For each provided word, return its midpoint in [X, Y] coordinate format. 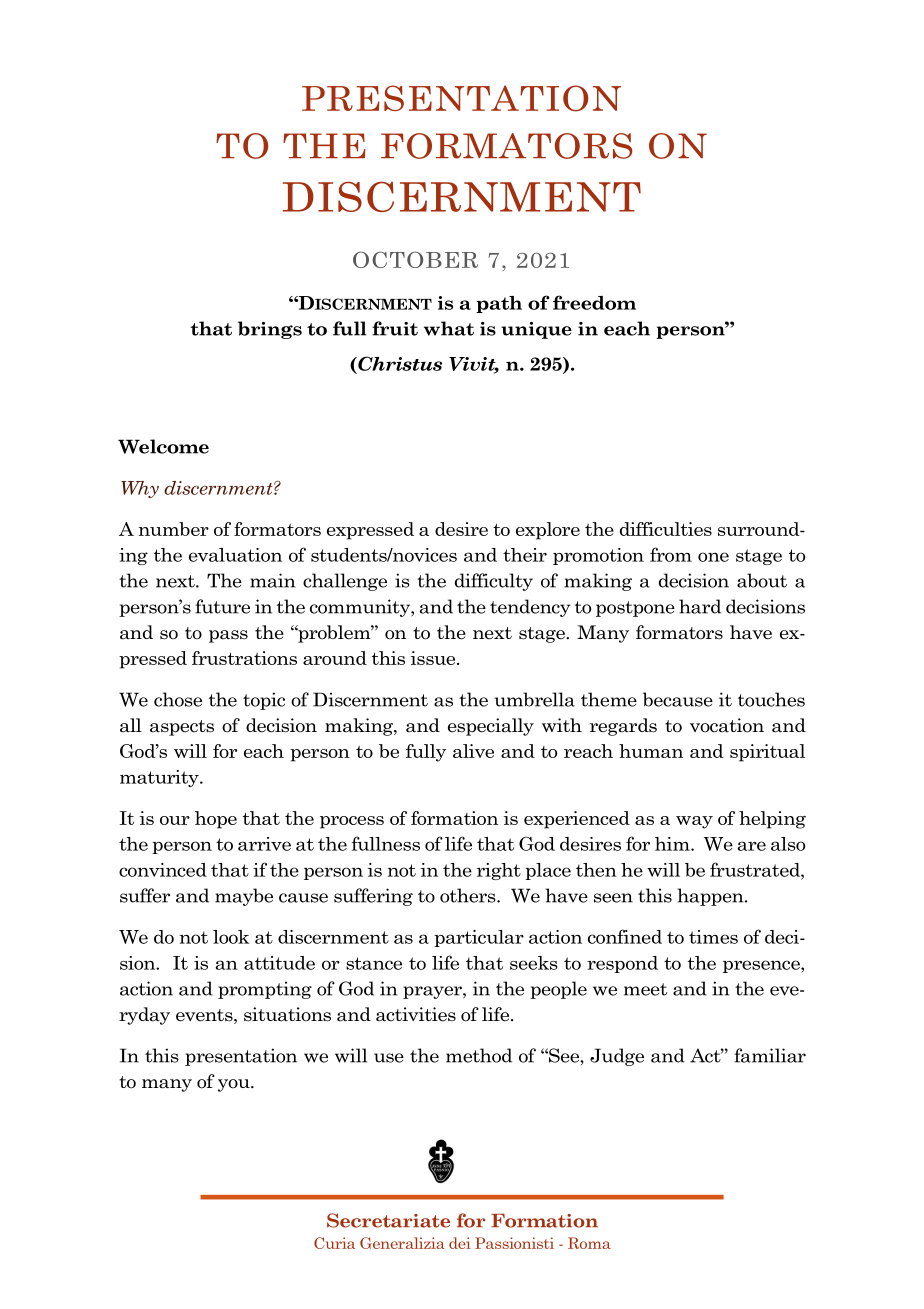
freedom [594, 302]
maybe [244, 897]
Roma [589, 1243]
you [235, 1085]
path [499, 304]
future [222, 606]
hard [700, 606]
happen [711, 897]
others [469, 895]
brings [270, 330]
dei [460, 1243]
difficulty [494, 582]
